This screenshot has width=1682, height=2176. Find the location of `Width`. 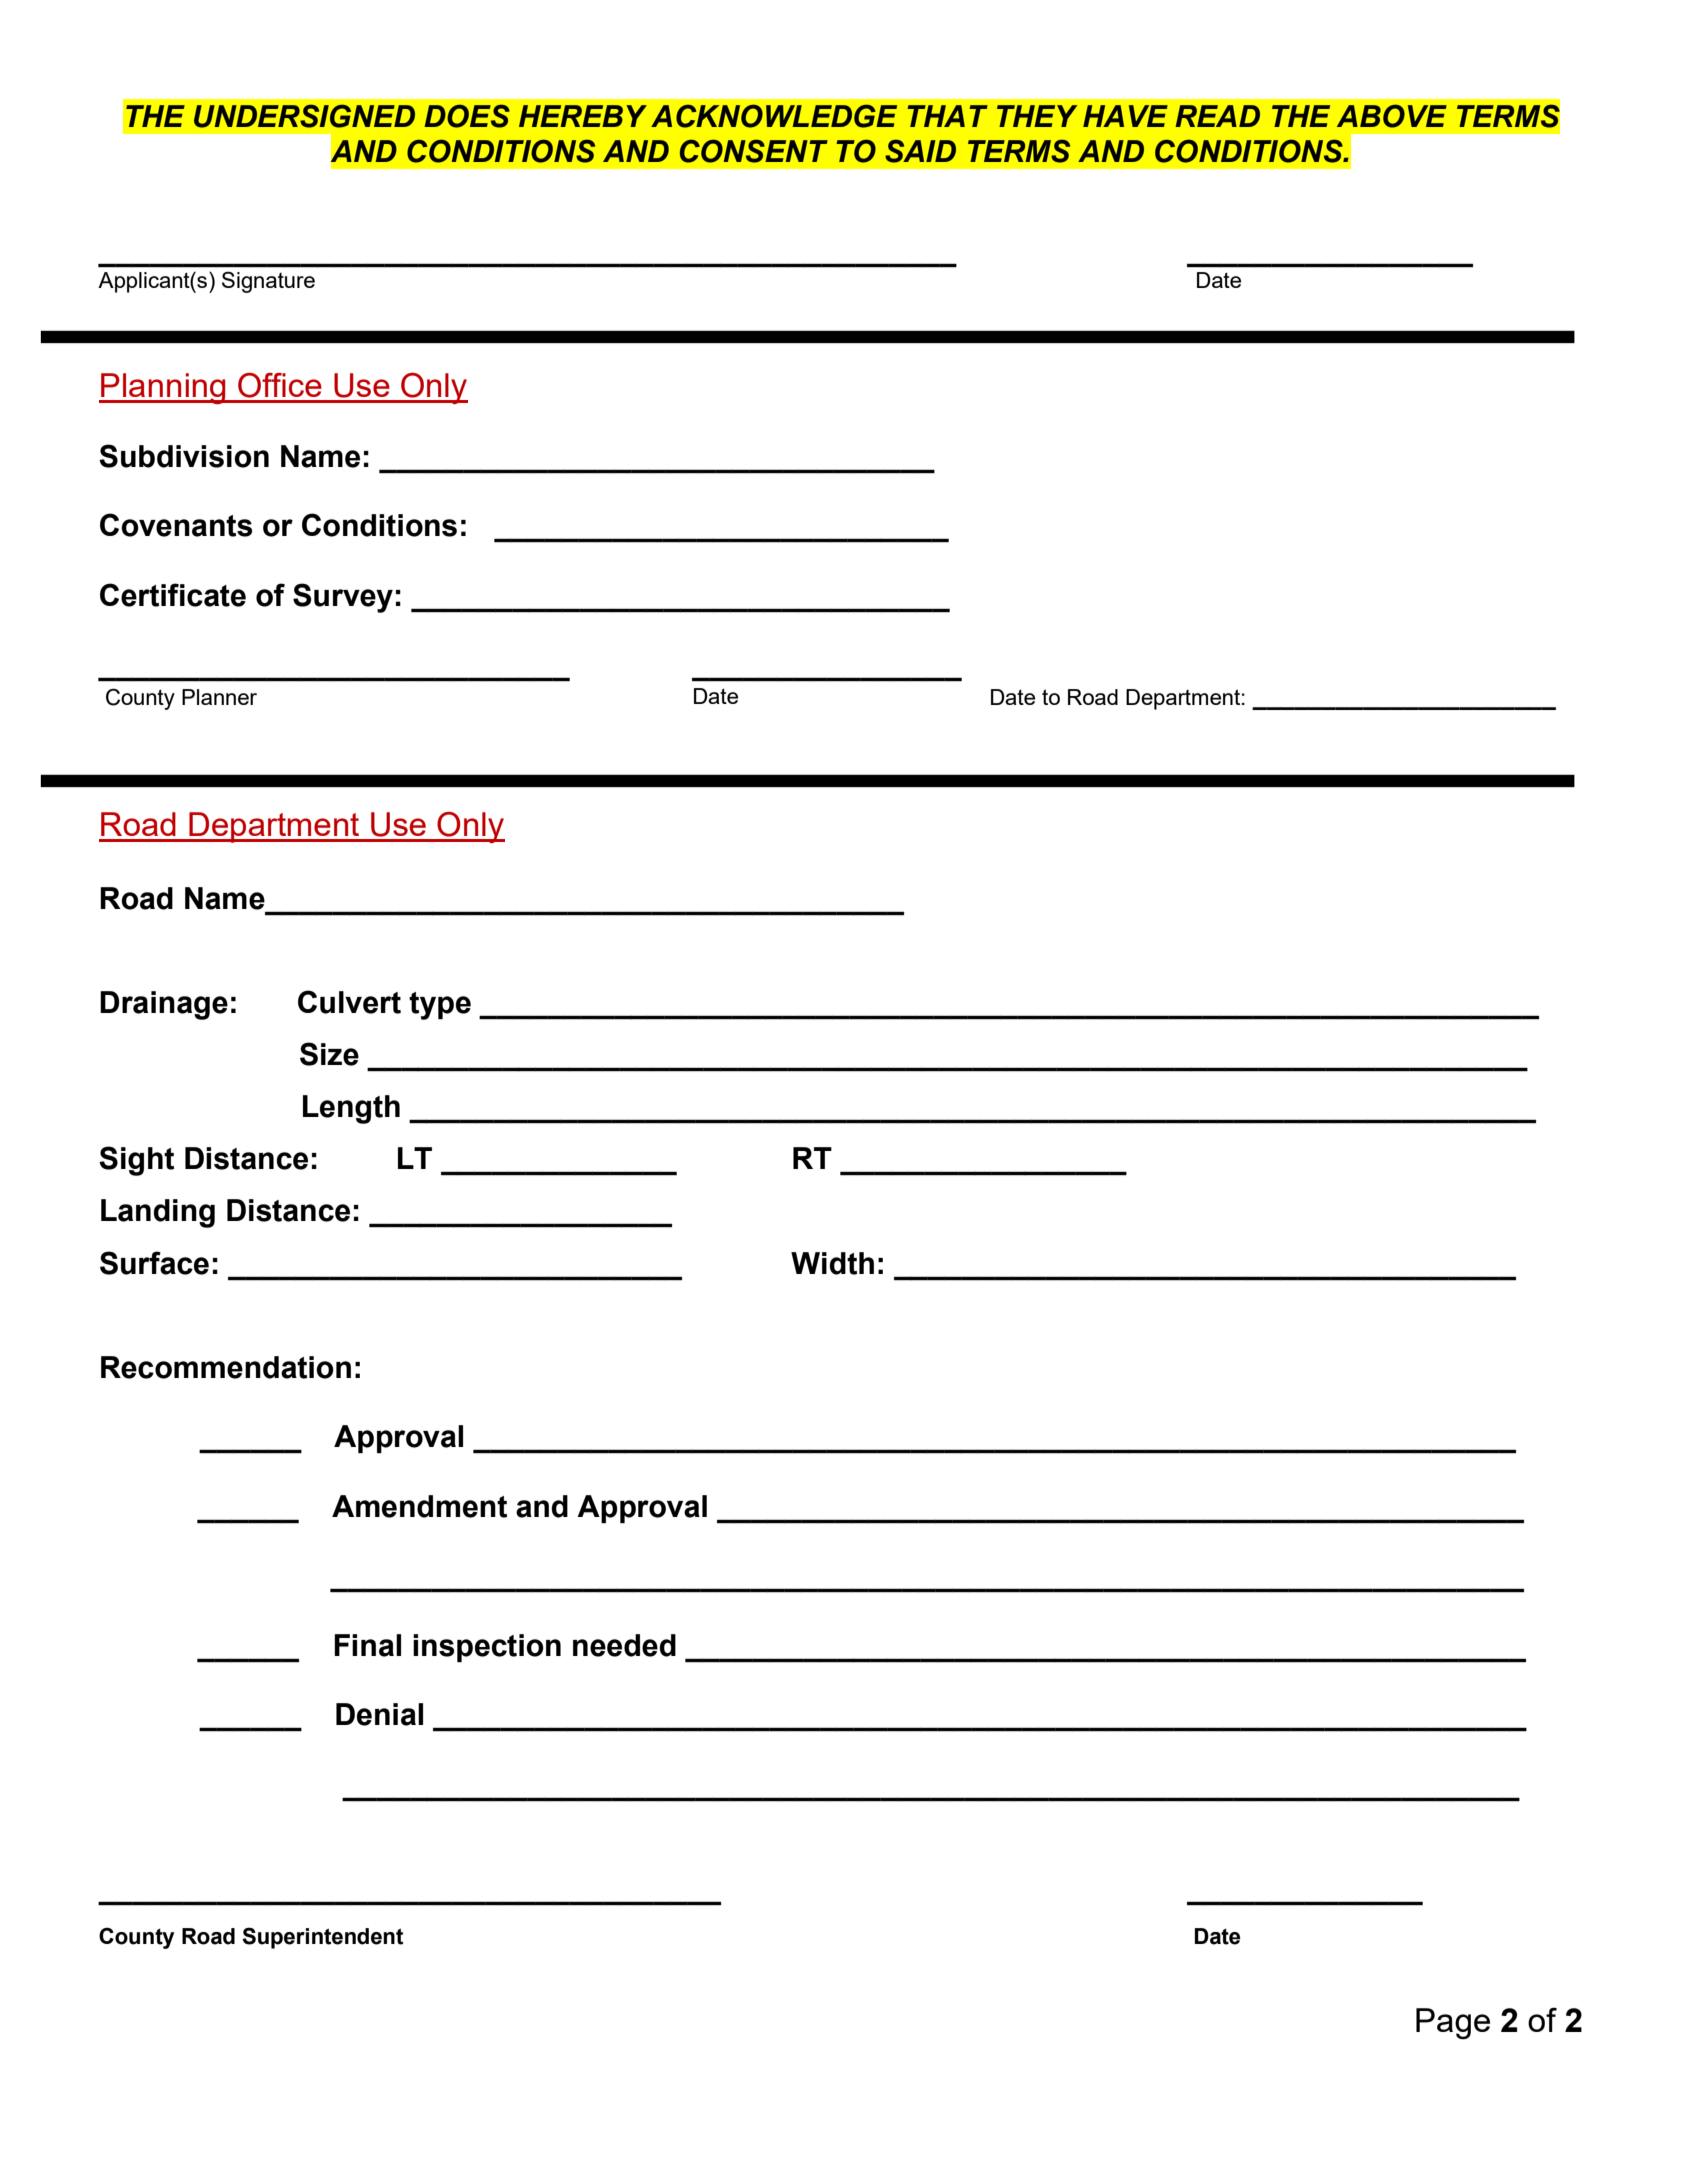

Width is located at coordinates (832, 1263).
